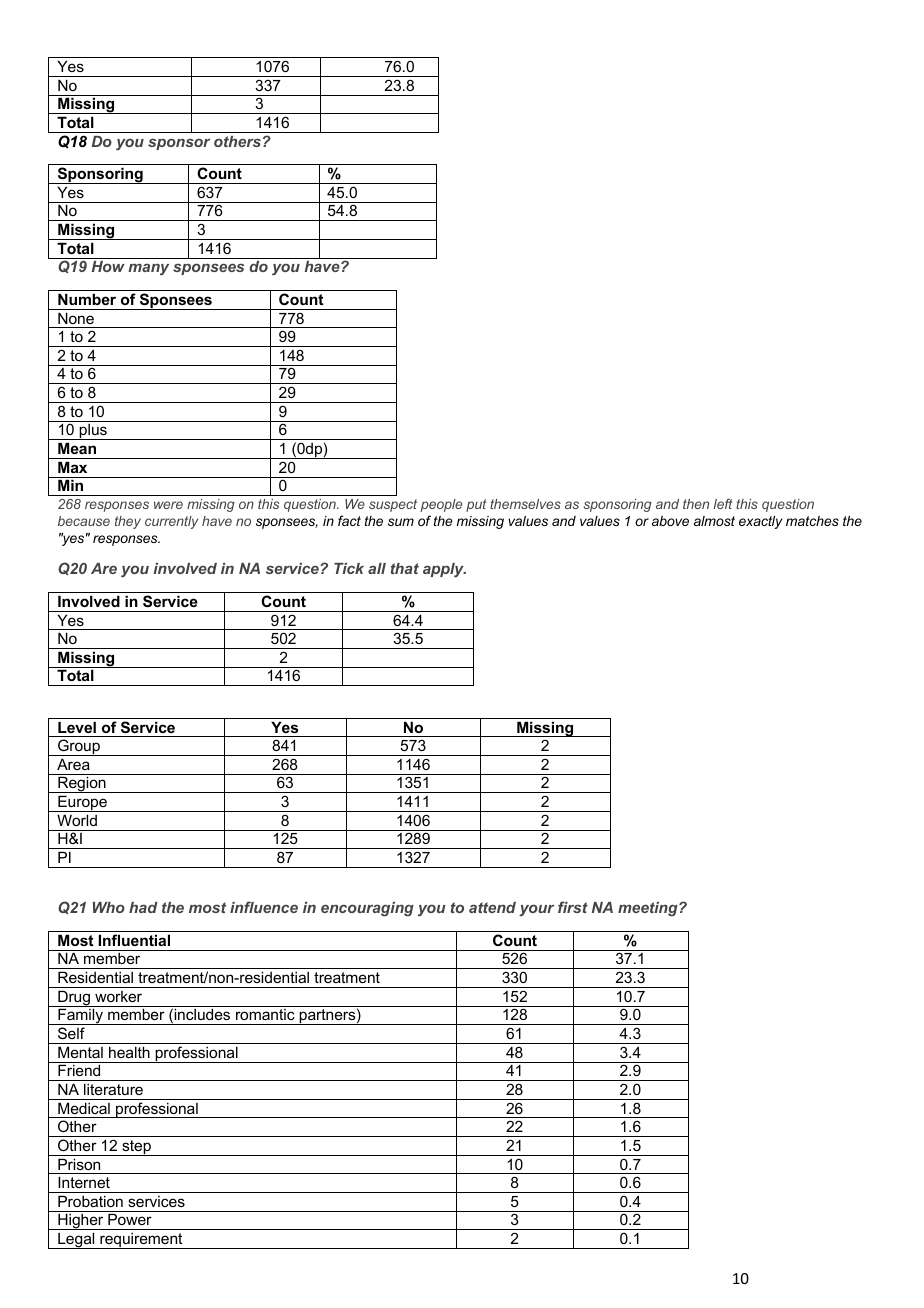  I want to click on meeting, so click(649, 909).
